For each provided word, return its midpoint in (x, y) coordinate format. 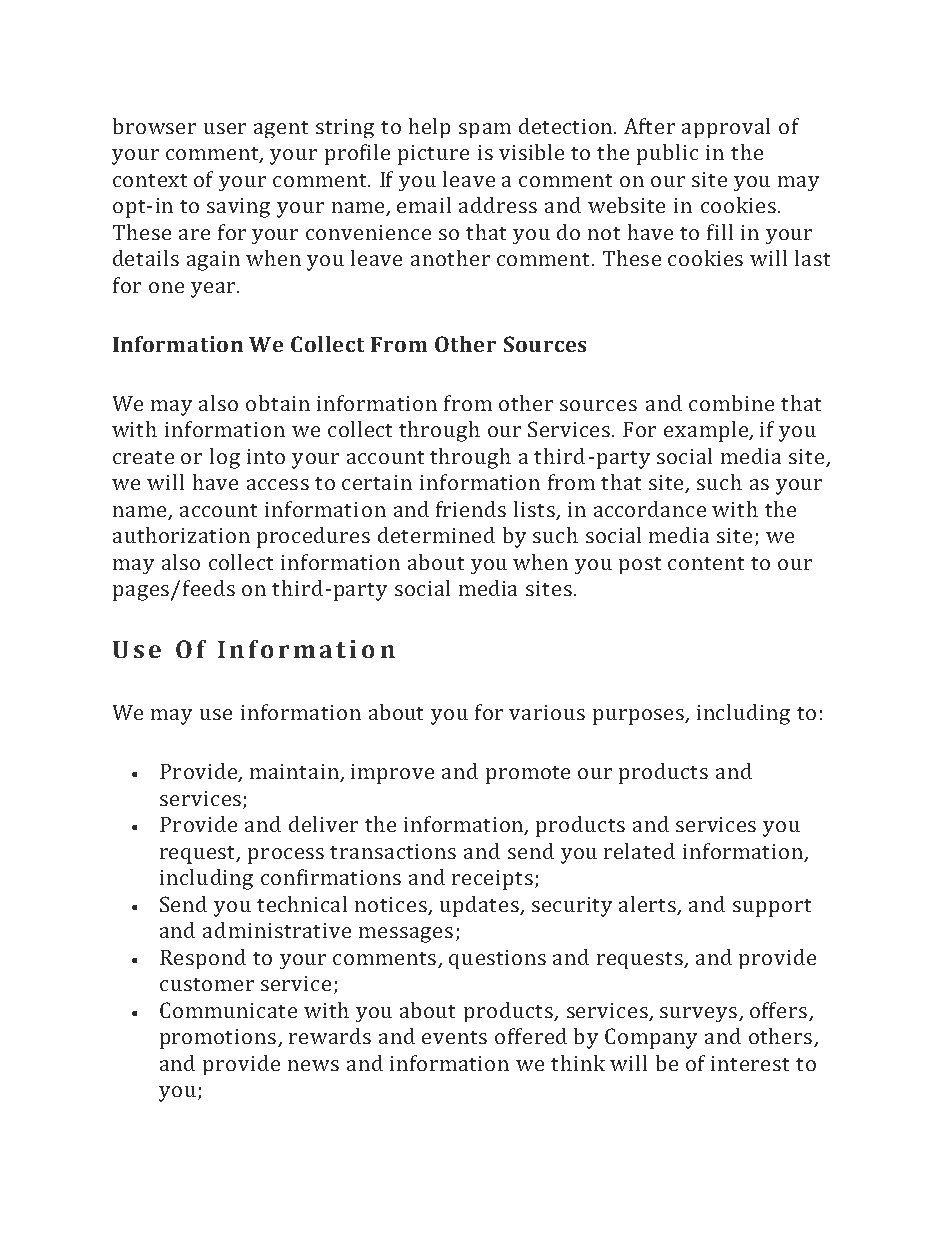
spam (485, 130)
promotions (219, 1039)
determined (436, 535)
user (225, 128)
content (706, 563)
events (454, 1037)
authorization (181, 535)
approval (726, 128)
